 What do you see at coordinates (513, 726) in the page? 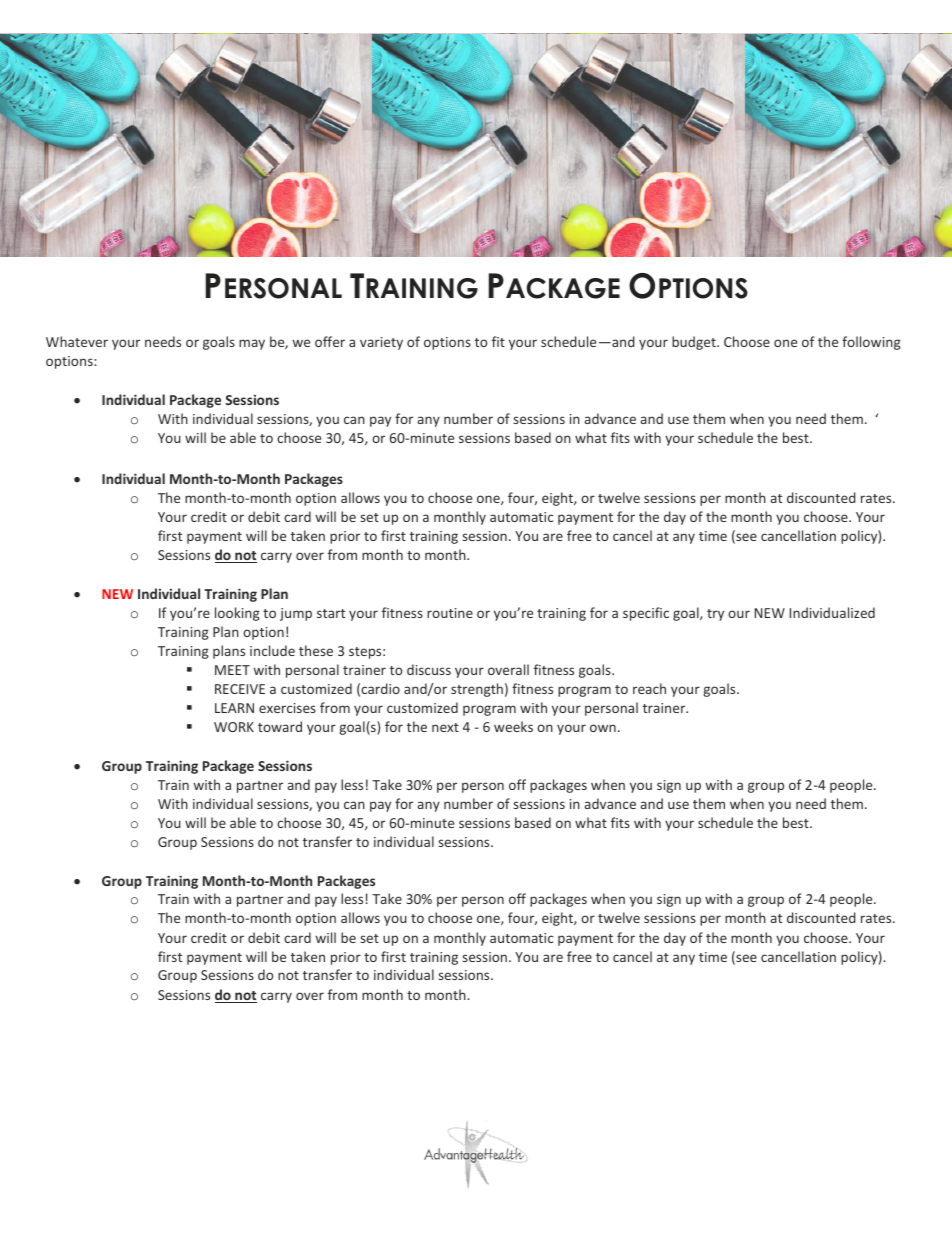
I see `weeks` at bounding box center [513, 726].
